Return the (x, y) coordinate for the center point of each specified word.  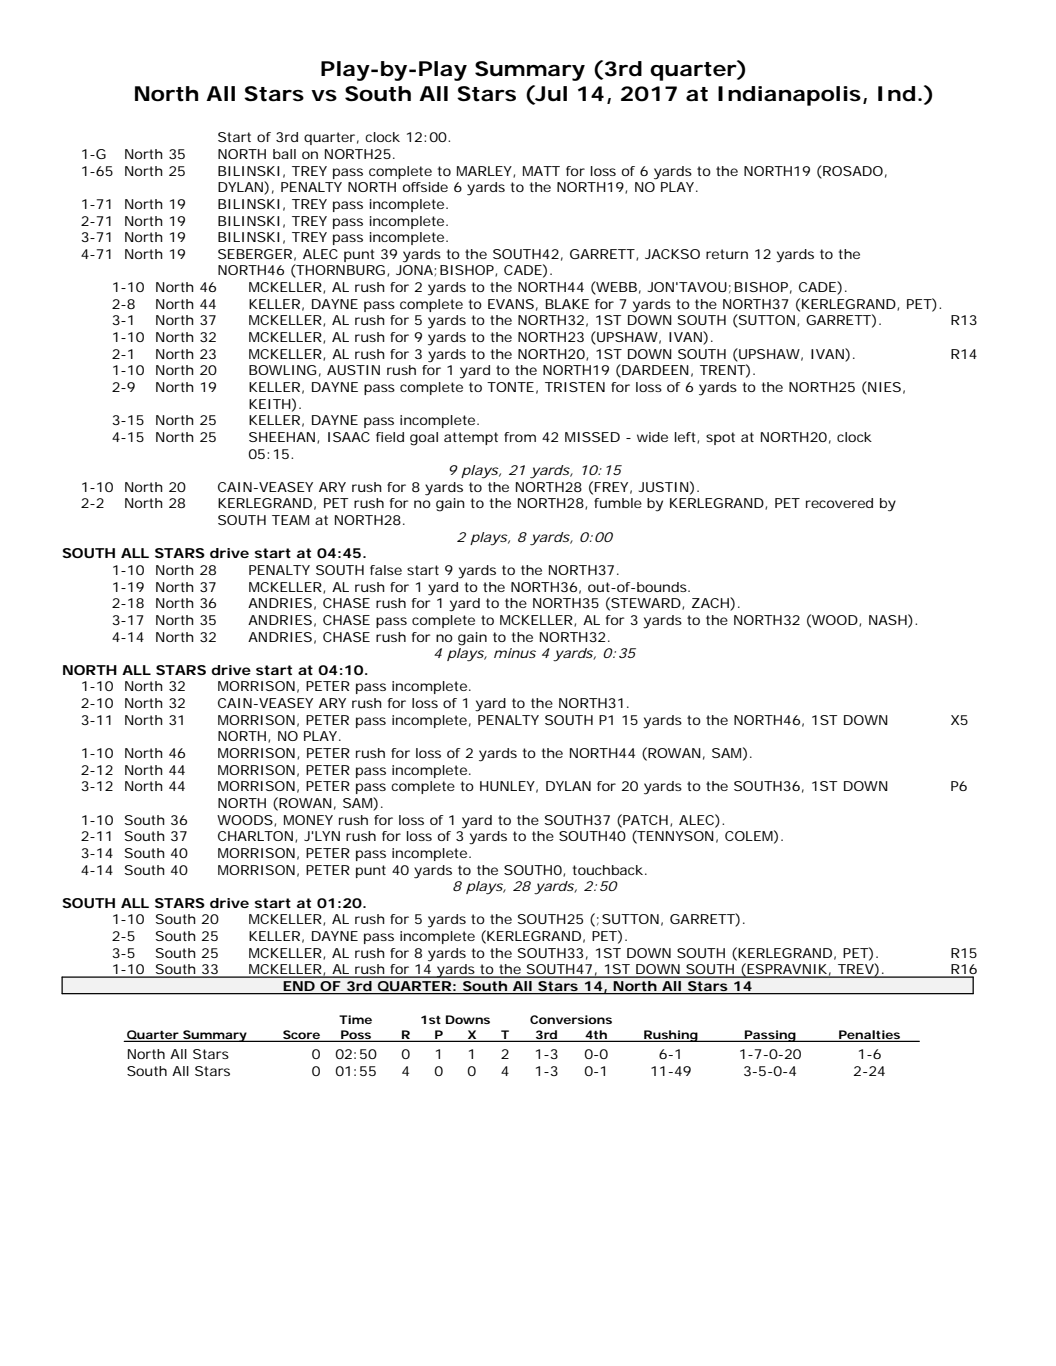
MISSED (592, 437)
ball (284, 154)
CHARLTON (257, 837)
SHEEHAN (284, 438)
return (727, 254)
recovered (839, 503)
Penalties (870, 1035)
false (386, 570)
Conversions (571, 1019)
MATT (541, 171)
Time (355, 1019)
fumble (618, 503)
